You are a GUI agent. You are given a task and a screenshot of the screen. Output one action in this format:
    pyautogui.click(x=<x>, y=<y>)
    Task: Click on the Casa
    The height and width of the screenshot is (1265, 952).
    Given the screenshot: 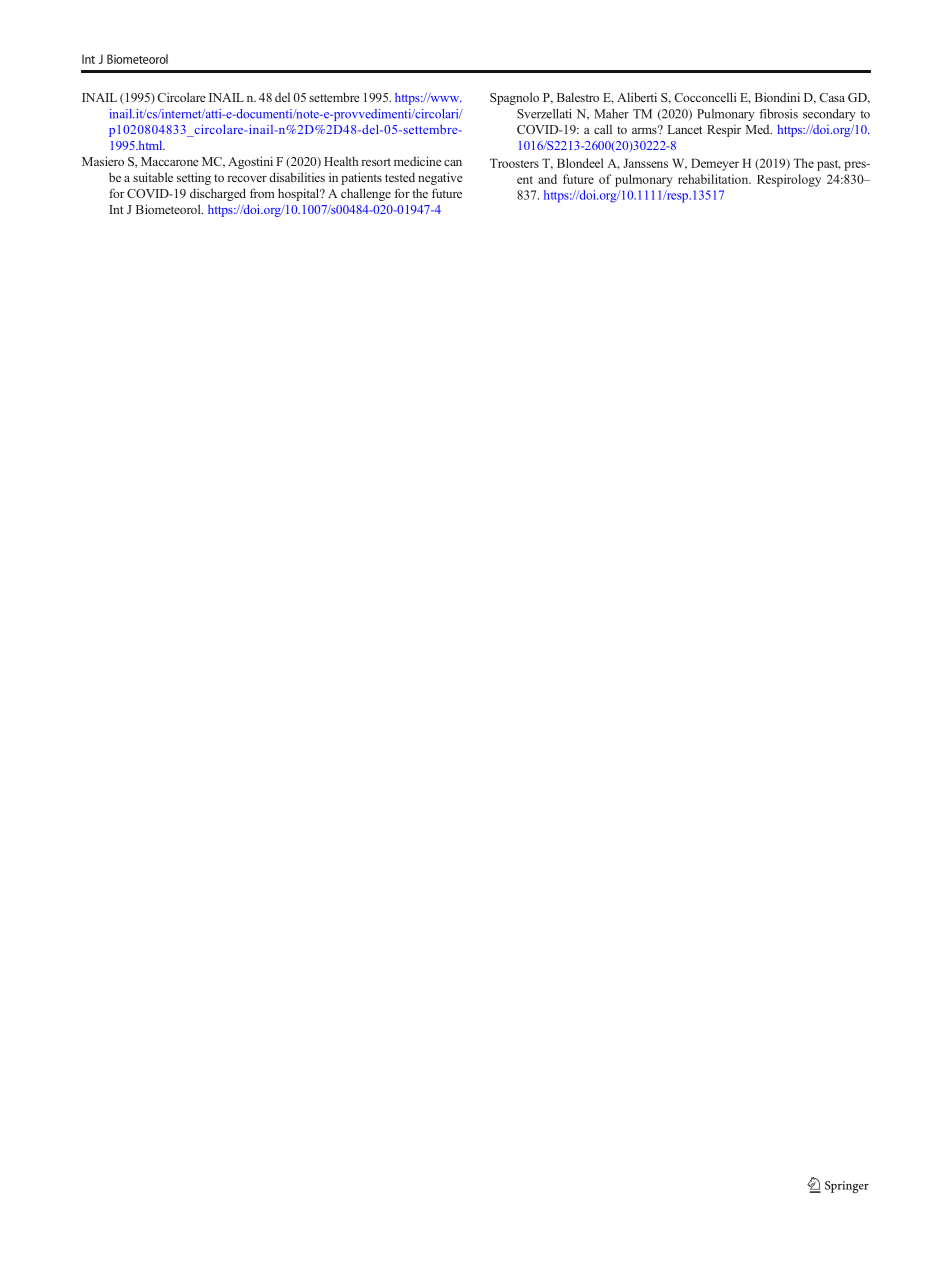 What is the action you would take?
    pyautogui.click(x=832, y=97)
